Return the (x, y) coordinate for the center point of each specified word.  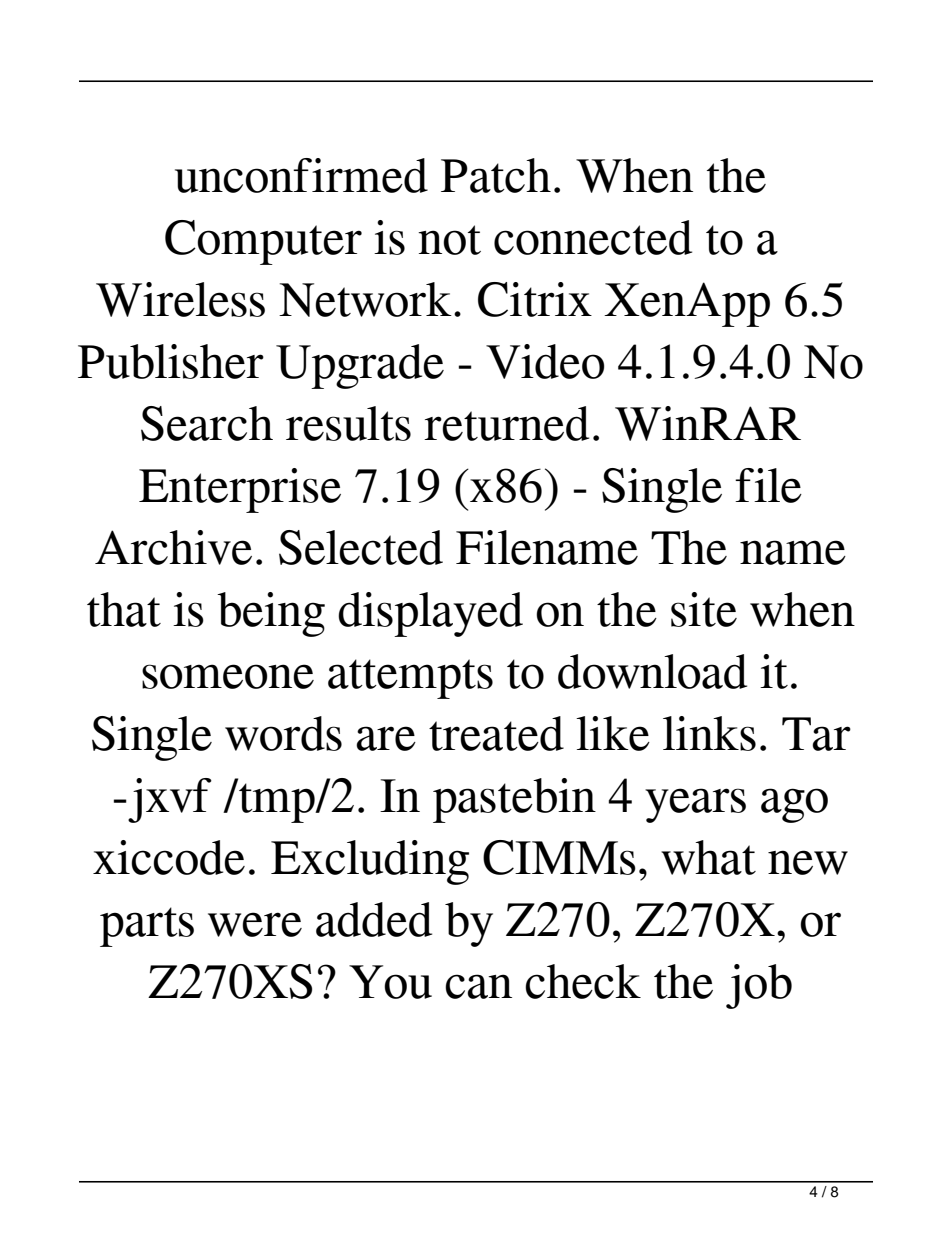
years (695, 805)
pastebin (514, 800)
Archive (173, 547)
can (478, 986)
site (704, 609)
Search (207, 423)
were (255, 924)
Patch (496, 175)
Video (545, 361)
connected (593, 237)
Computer (263, 242)
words (283, 733)
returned (506, 423)
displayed (430, 614)
